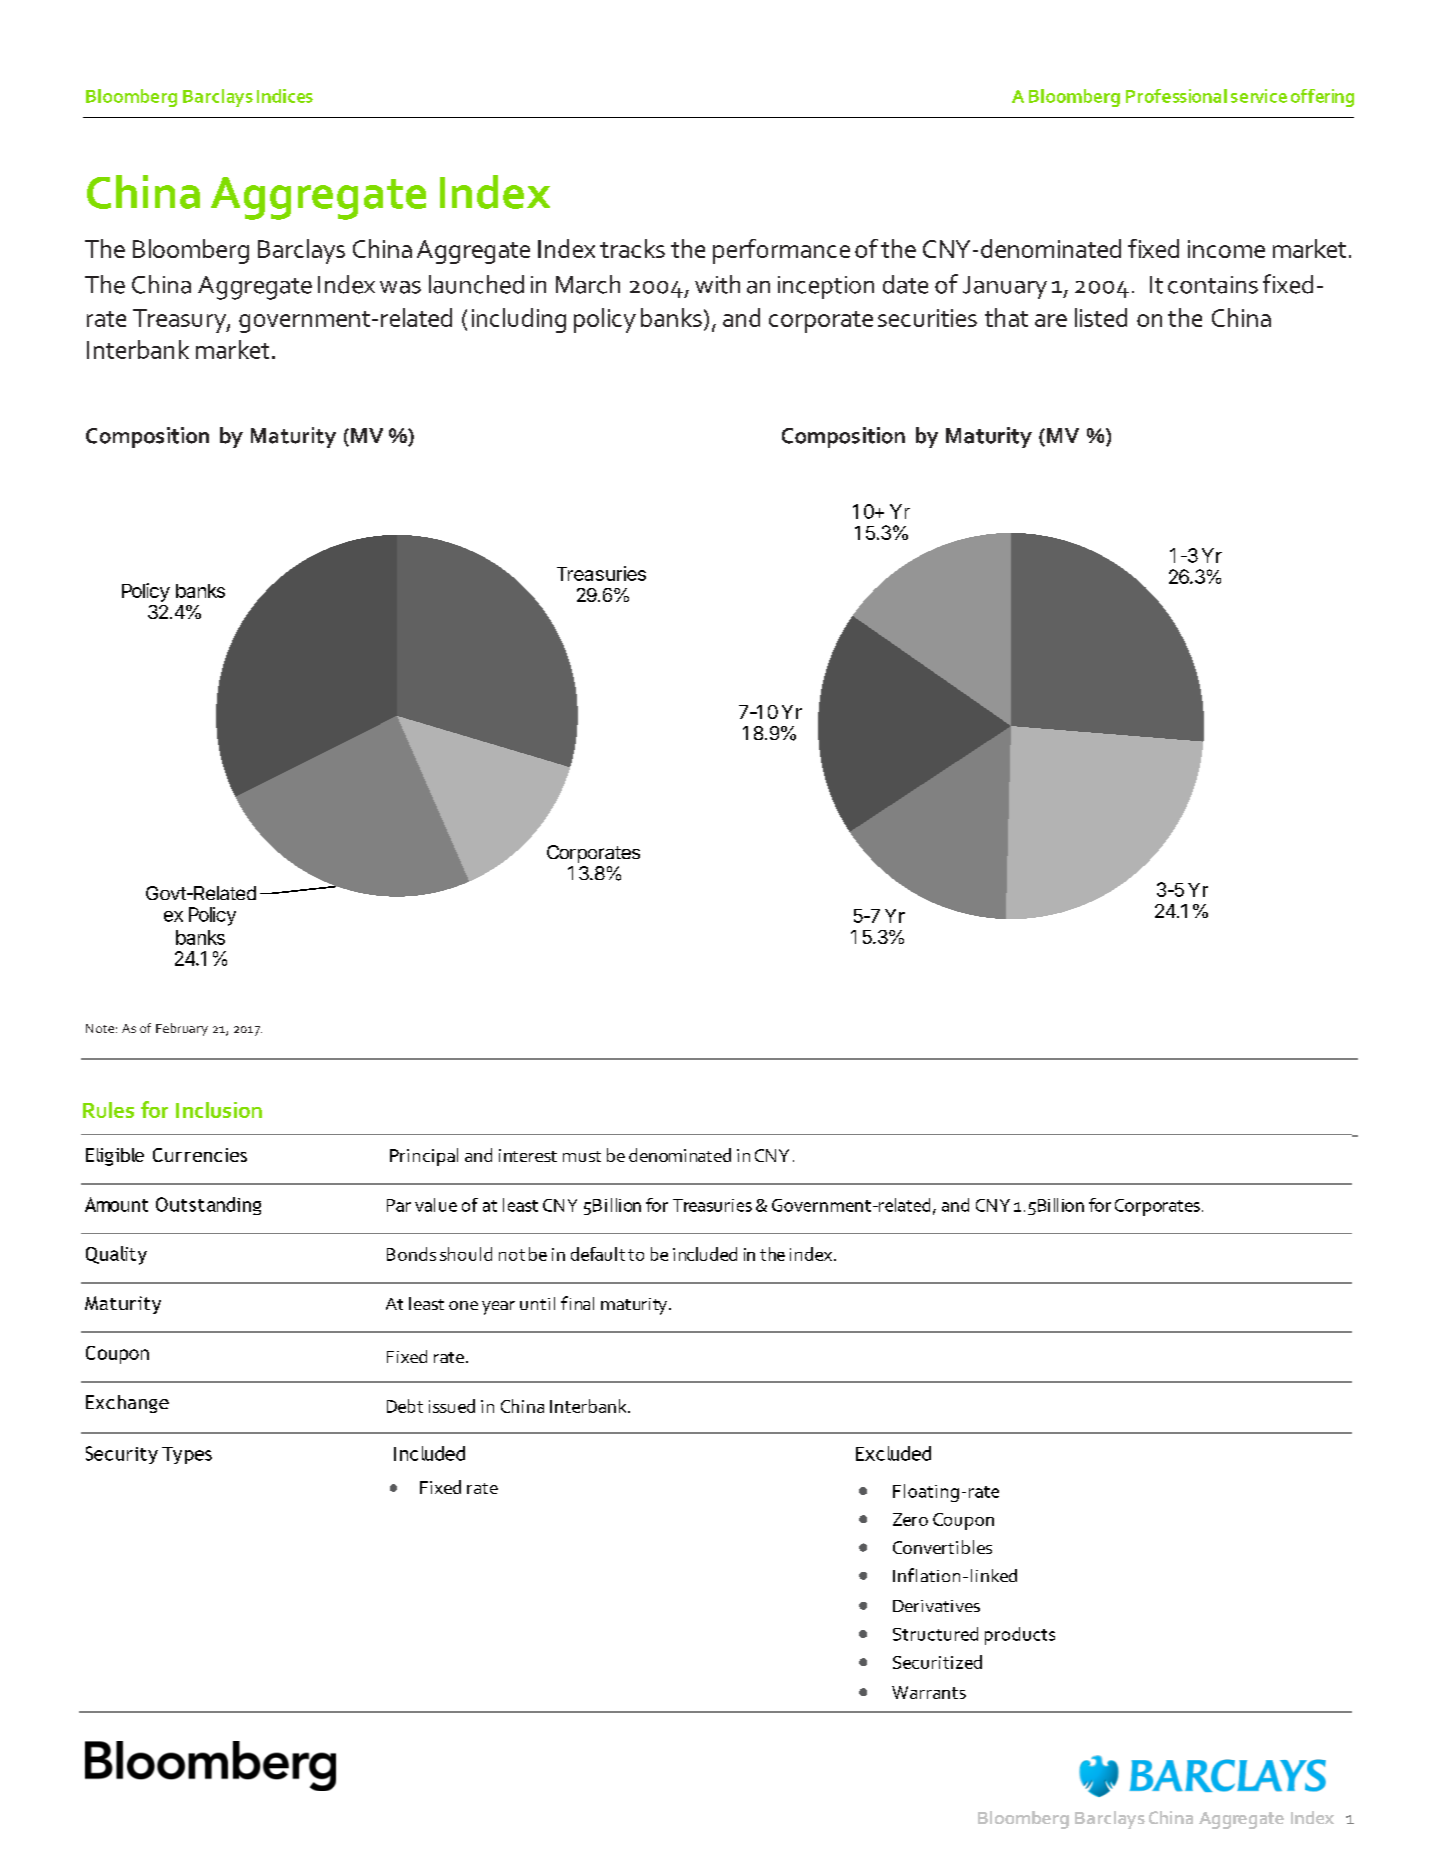 The image size is (1439, 1863). Describe the element at coordinates (200, 1155) in the screenshot. I see `Currencies` at that location.
